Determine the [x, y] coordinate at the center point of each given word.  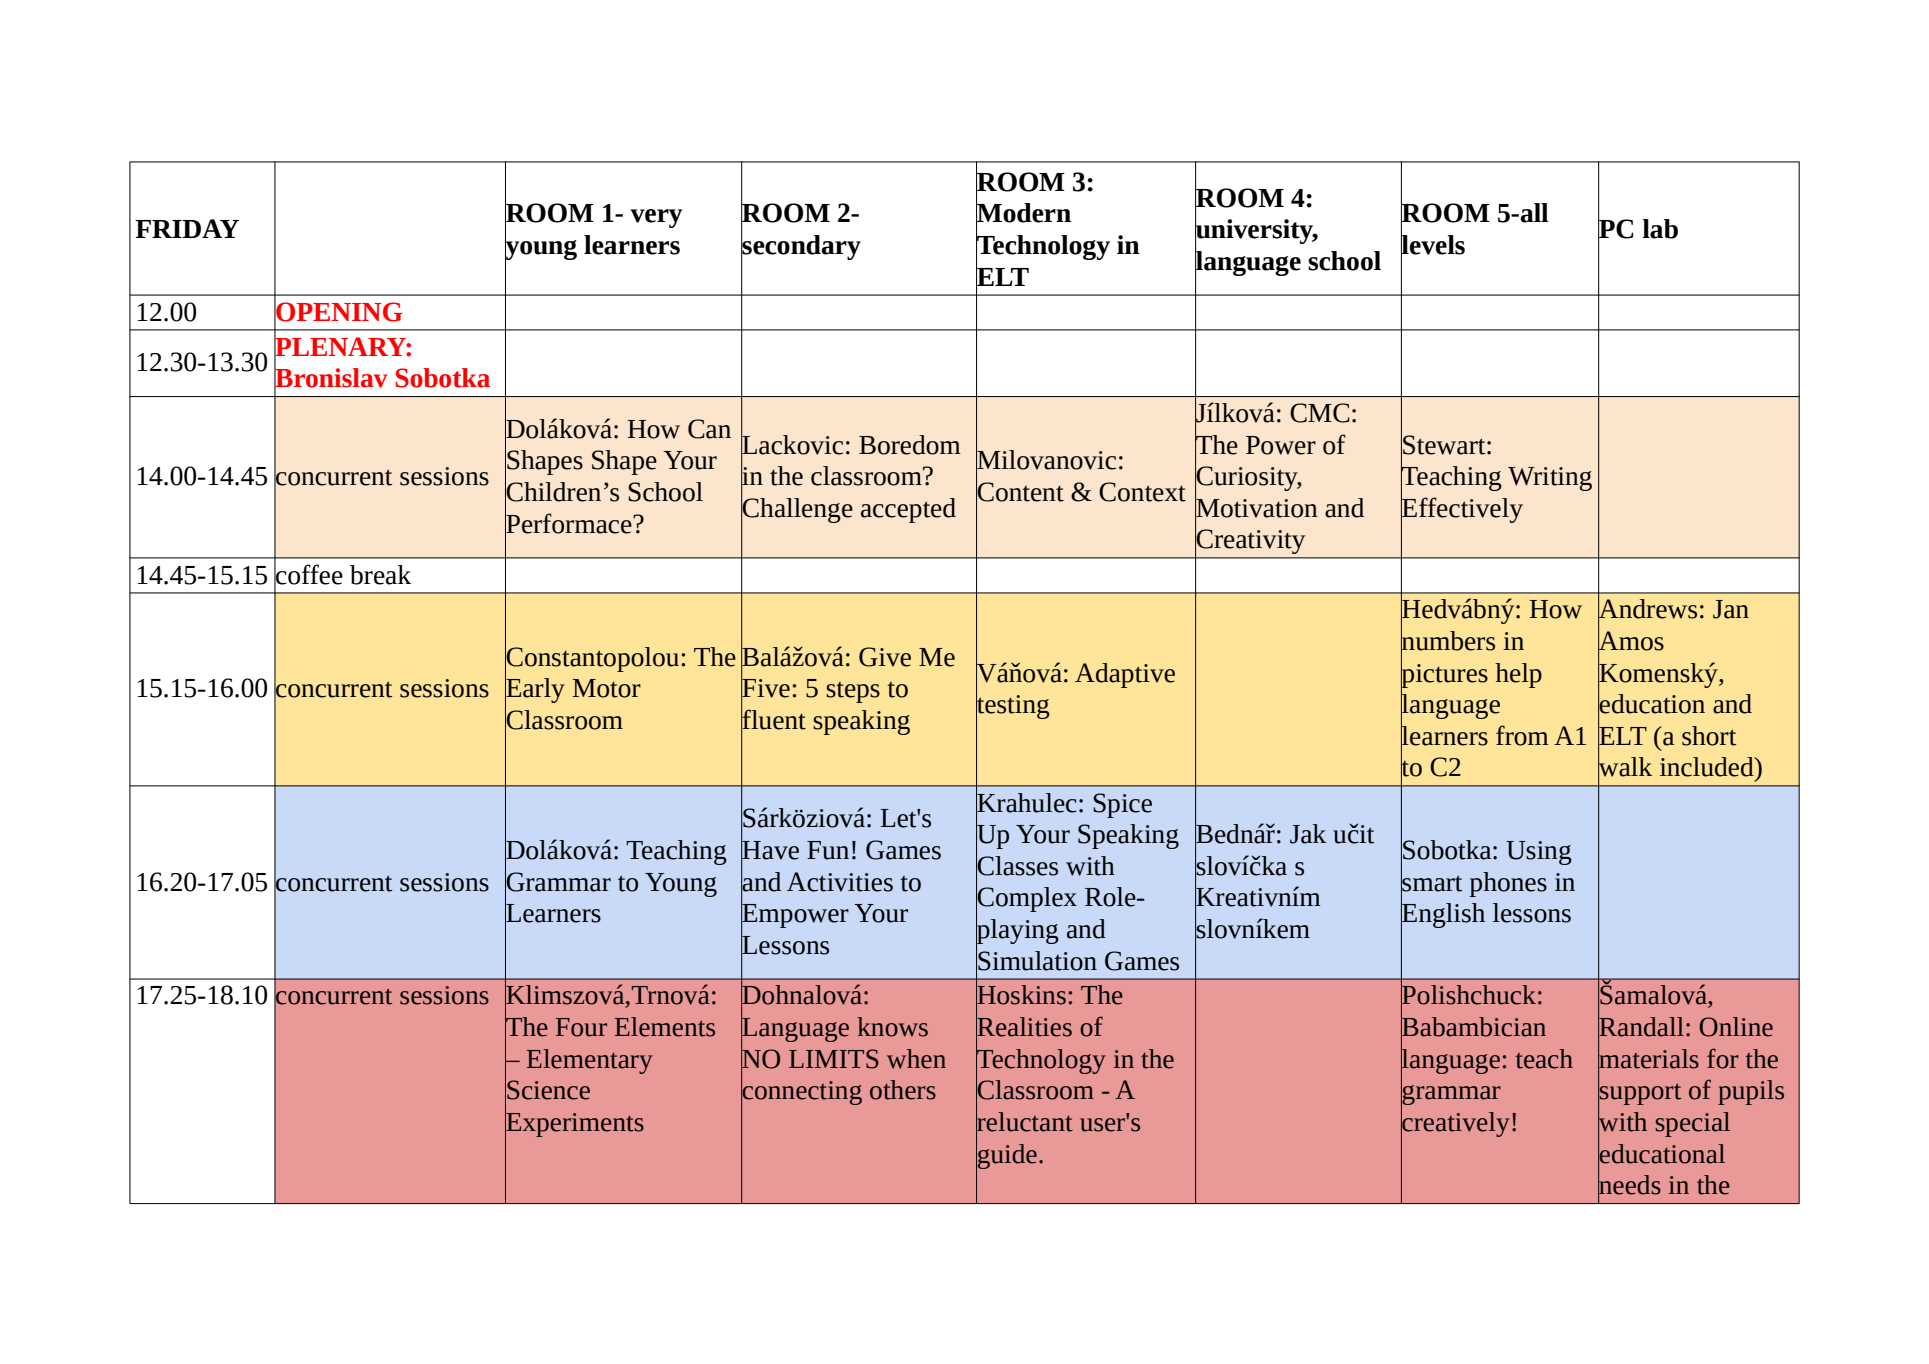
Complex [1026, 900]
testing [1013, 707]
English [1443, 916]
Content [1020, 492]
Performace [569, 523]
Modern [1023, 213]
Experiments [574, 1124]
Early [535, 691]
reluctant [1024, 1121]
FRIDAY [187, 228]
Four [581, 1027]
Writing [1550, 479]
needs [1629, 1185]
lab [1660, 229]
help [1518, 675]
